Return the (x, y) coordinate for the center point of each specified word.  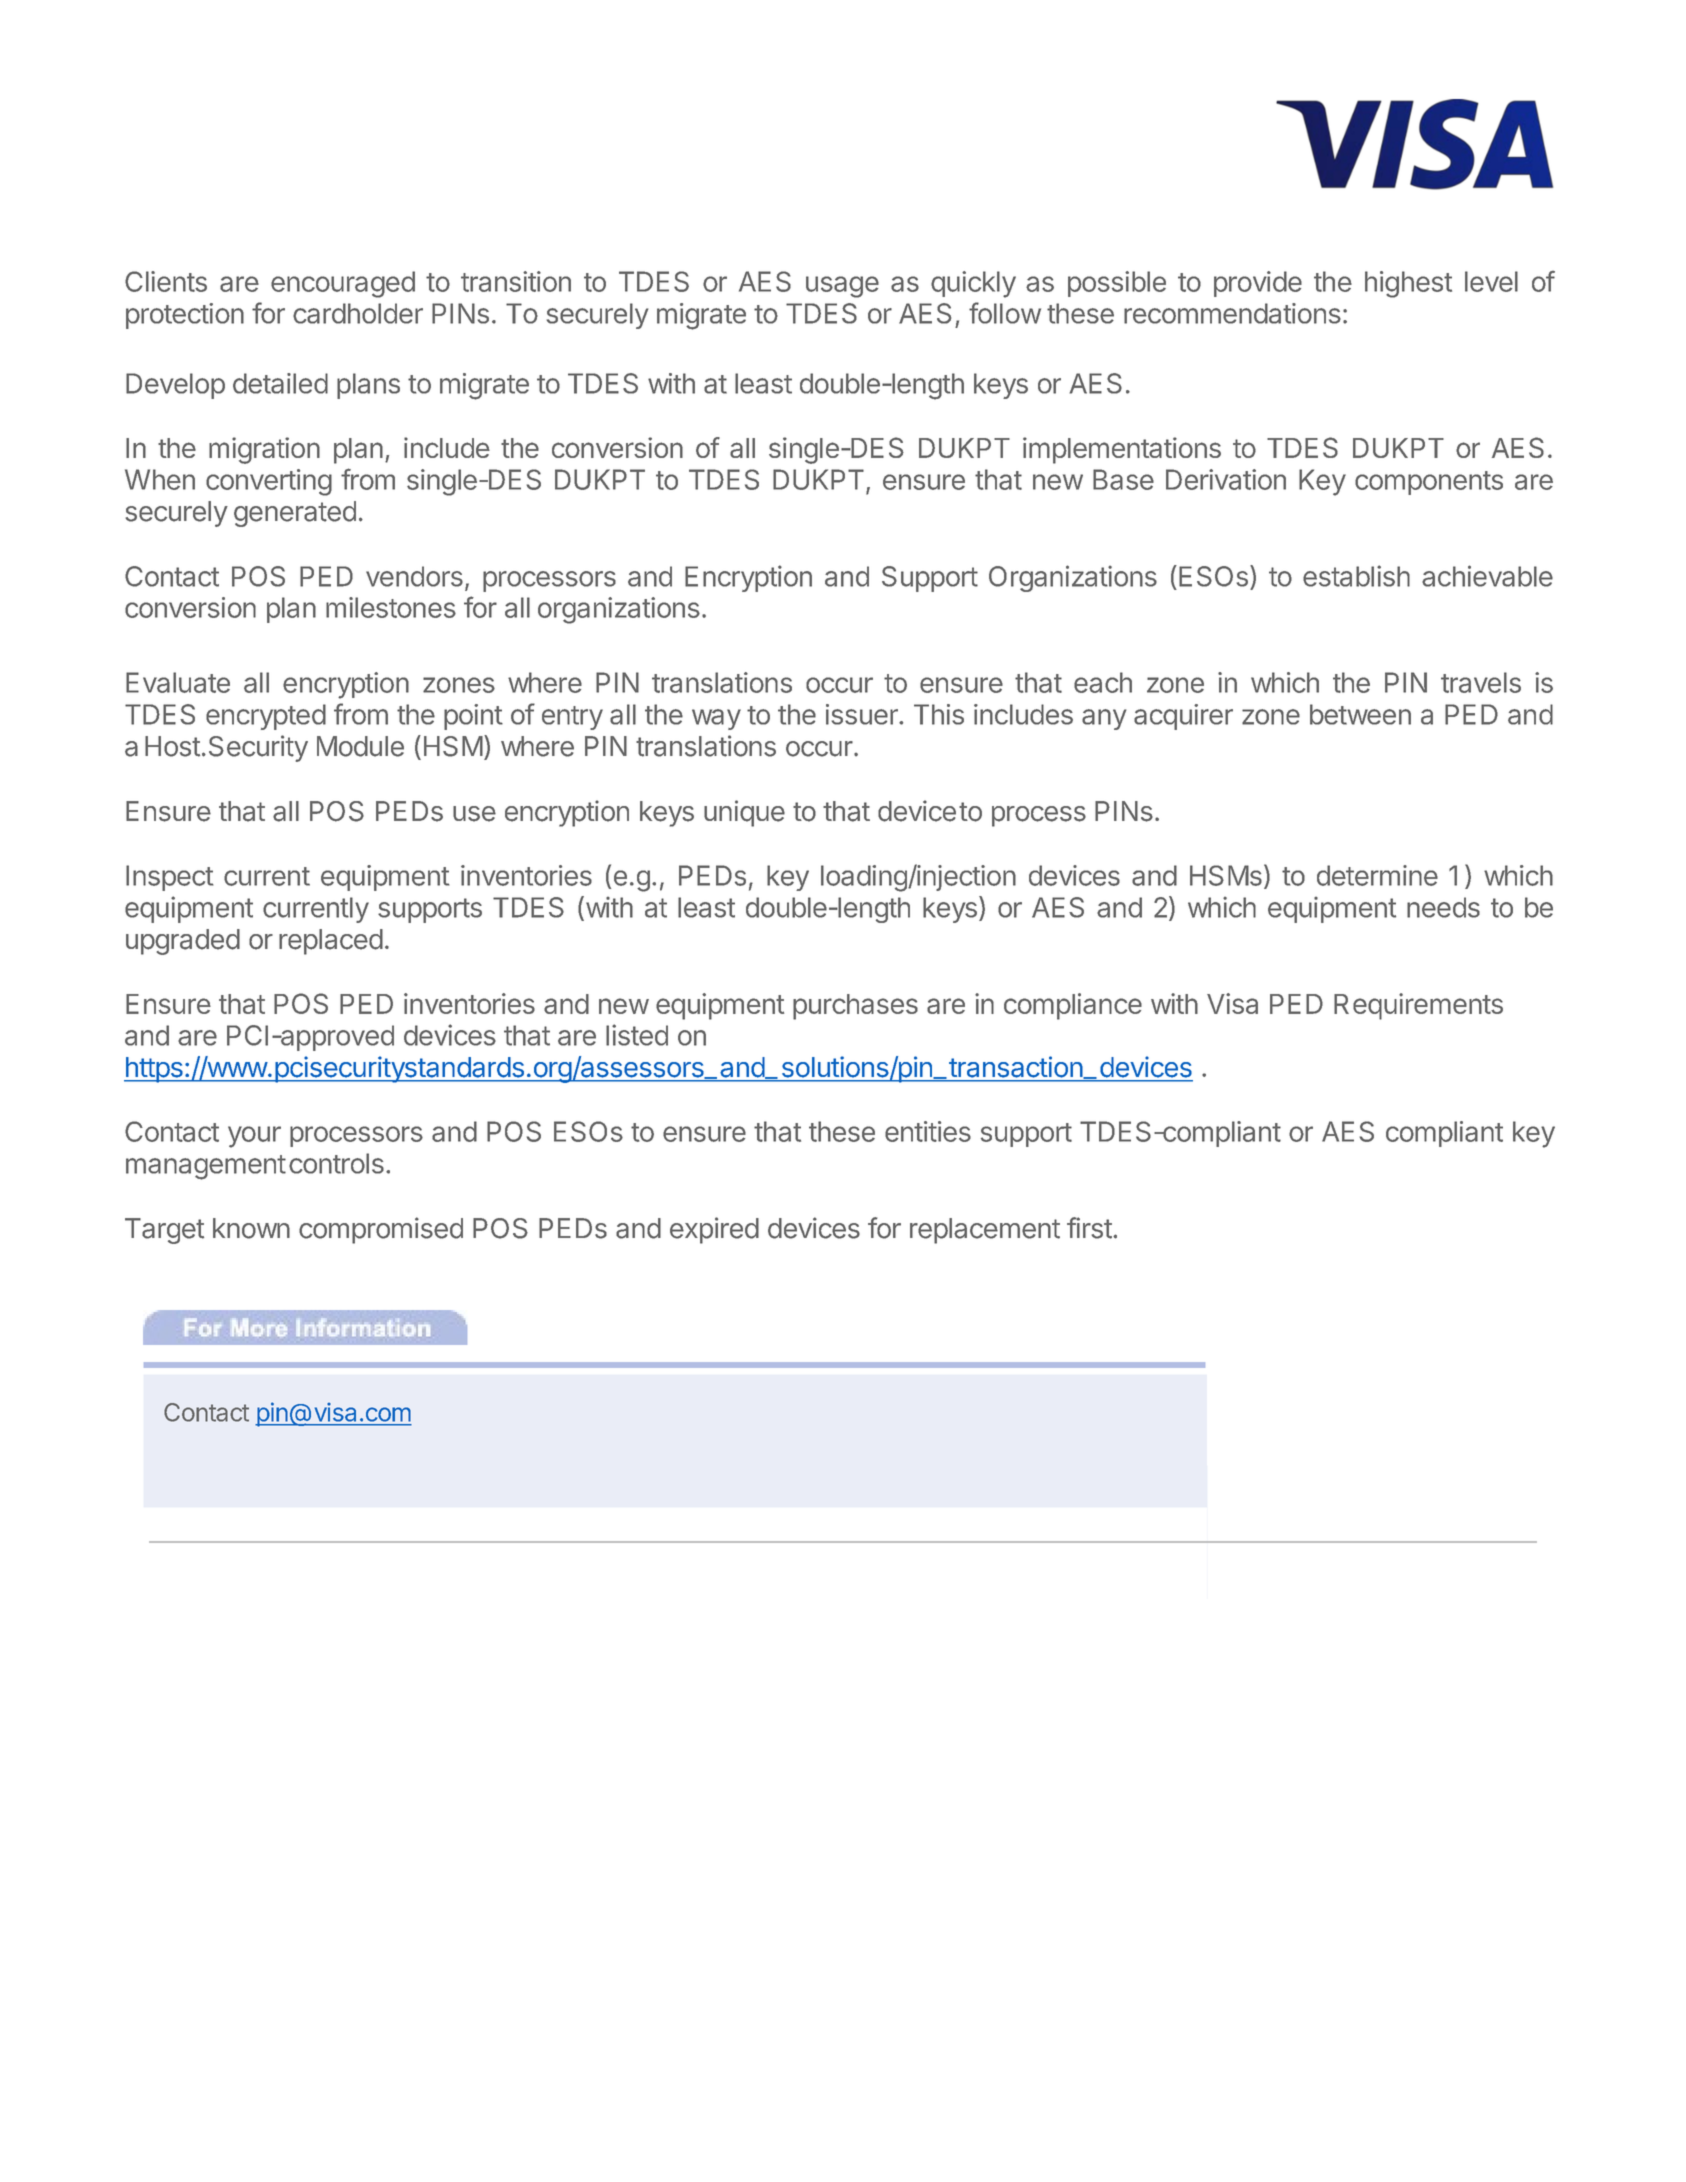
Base (1123, 479)
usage (842, 287)
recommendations (1232, 313)
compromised (381, 1230)
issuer (863, 714)
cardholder (358, 313)
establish (1356, 576)
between (1360, 714)
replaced (331, 942)
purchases (855, 1007)
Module (360, 746)
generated (295, 514)
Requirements (1418, 1006)
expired (714, 1230)
